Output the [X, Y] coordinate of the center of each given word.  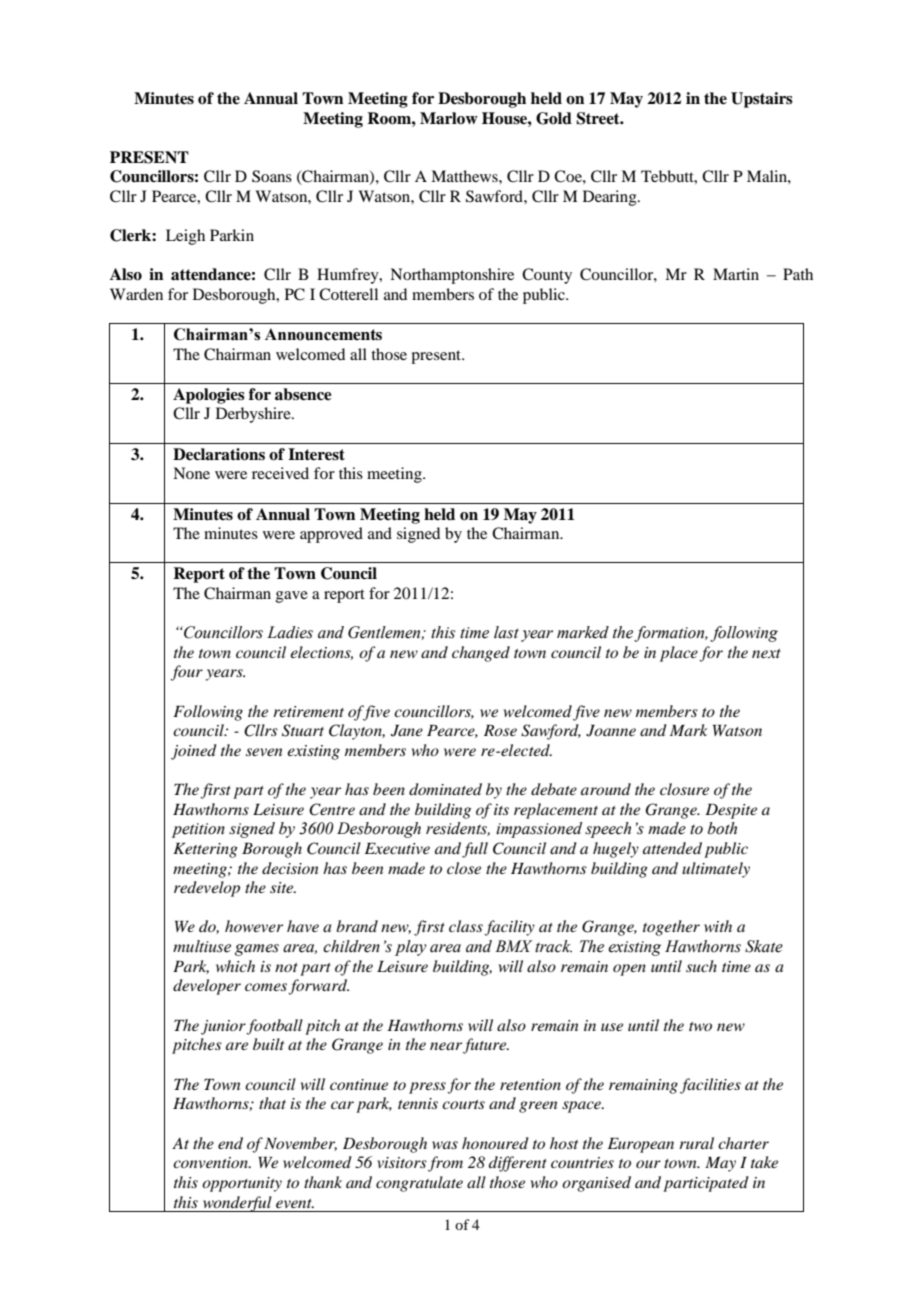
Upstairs [762, 100]
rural [696, 1143]
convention [211, 1162]
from [445, 1164]
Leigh [185, 237]
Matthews [465, 176]
